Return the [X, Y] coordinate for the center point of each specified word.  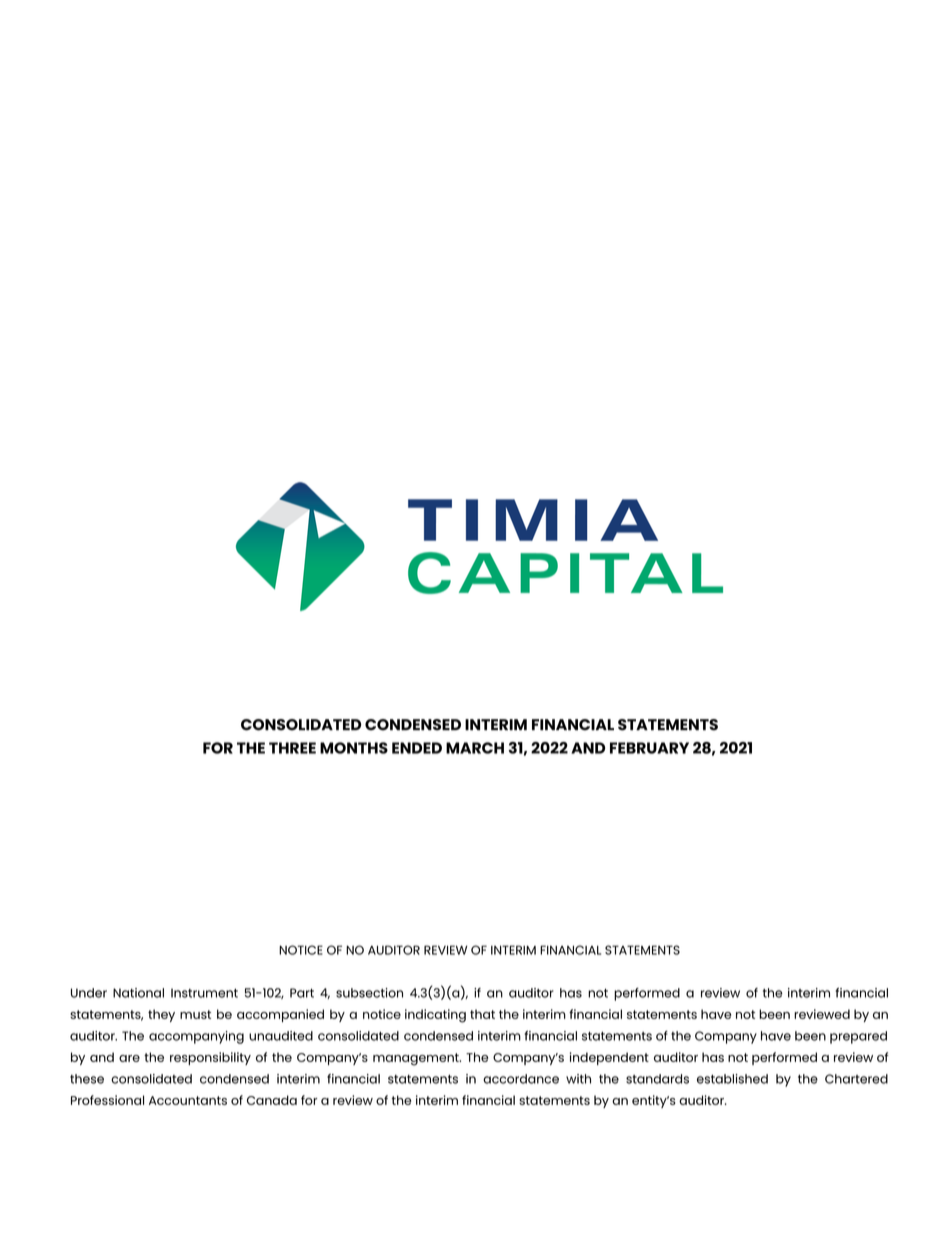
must [195, 1014]
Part [302, 993]
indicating [435, 1016]
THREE [292, 748]
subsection [369, 993]
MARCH [475, 748]
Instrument [204, 993]
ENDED [417, 748]
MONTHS [354, 748]
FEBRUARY [649, 748]
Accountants [188, 1100]
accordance [521, 1079]
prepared [858, 1037]
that [482, 1014]
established [732, 1079]
